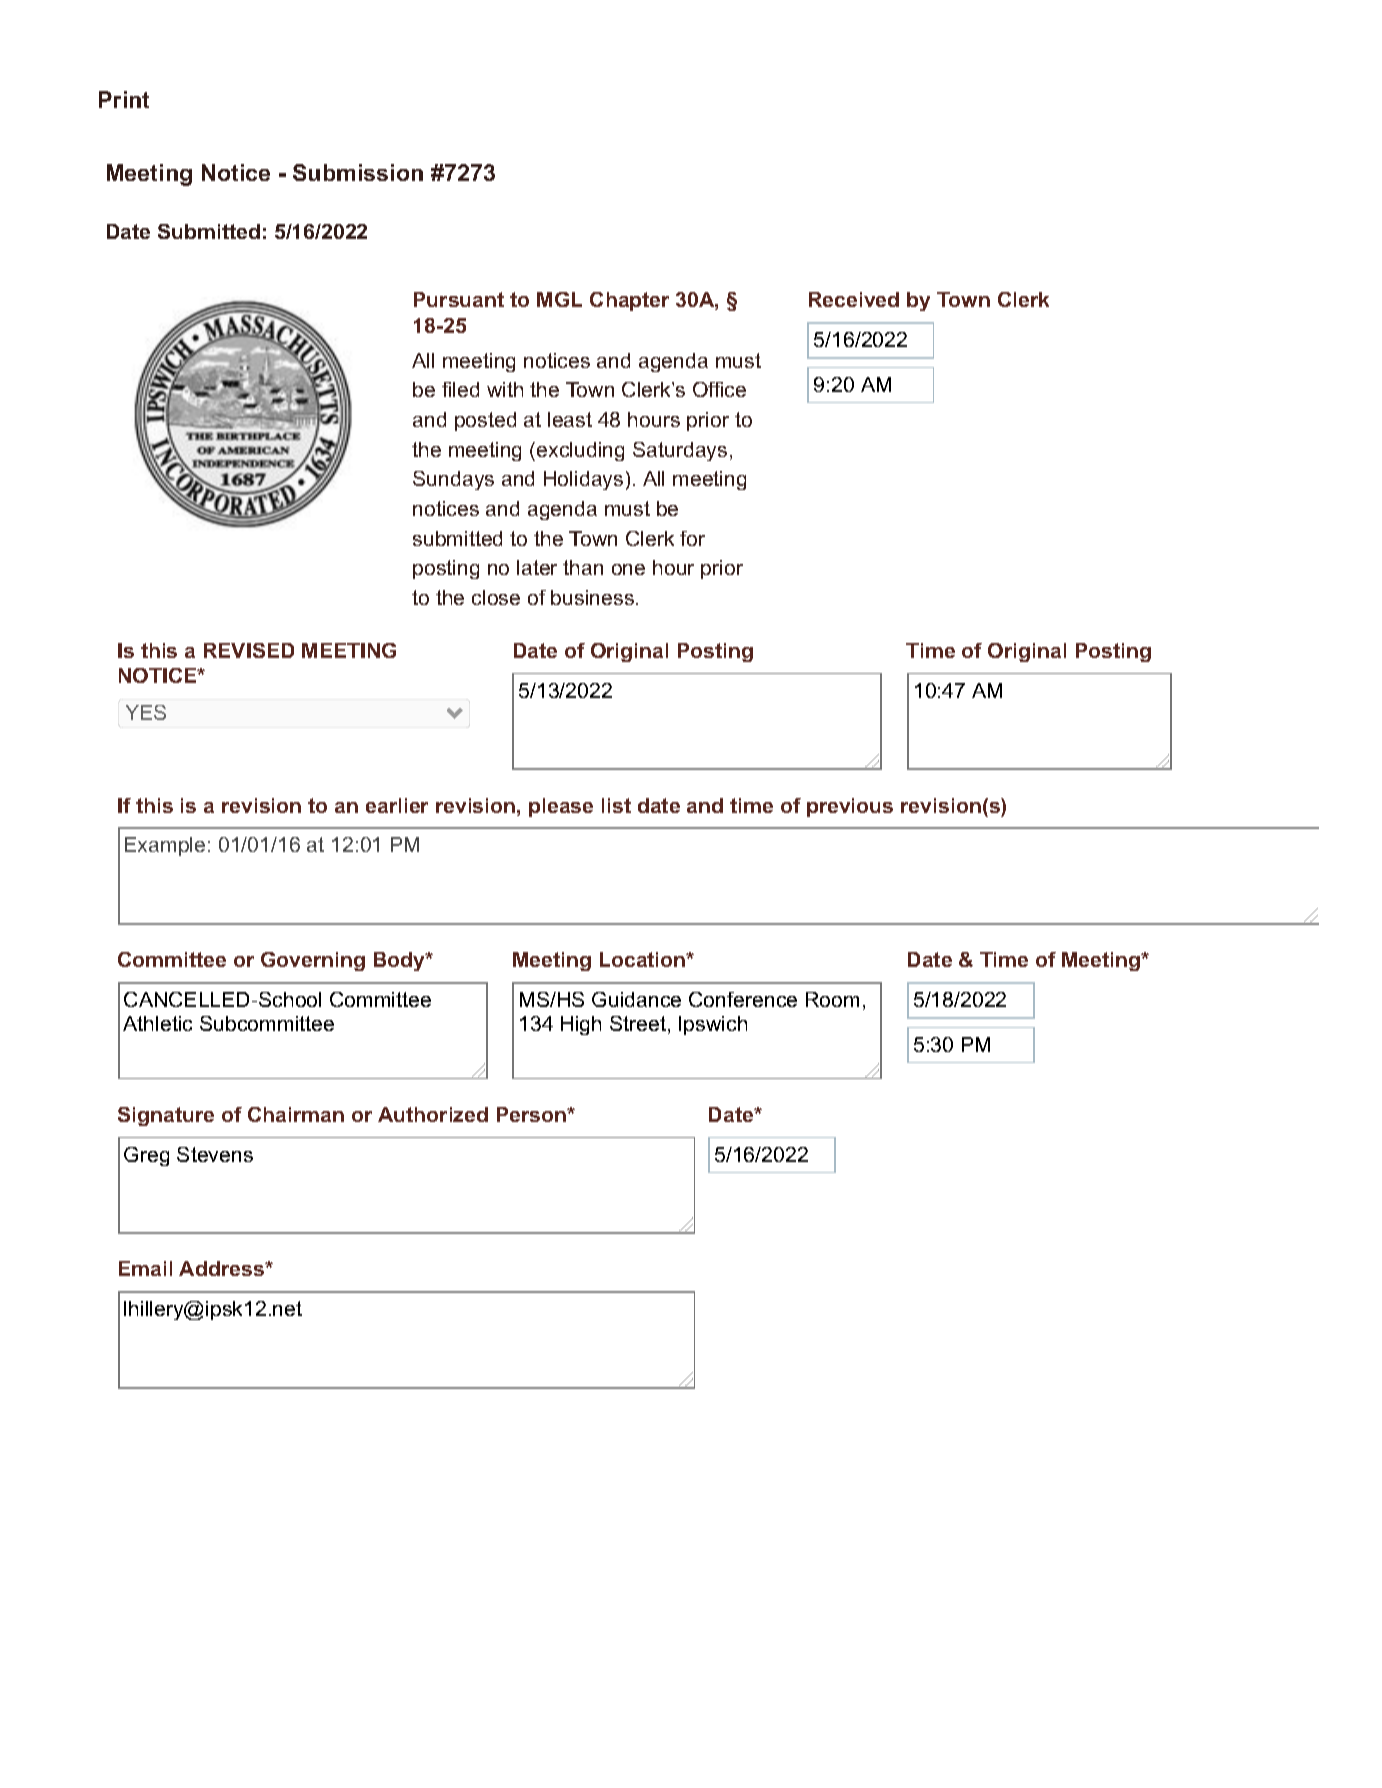  Describe the element at coordinates (124, 99) in the page. I see `Print` at that location.
